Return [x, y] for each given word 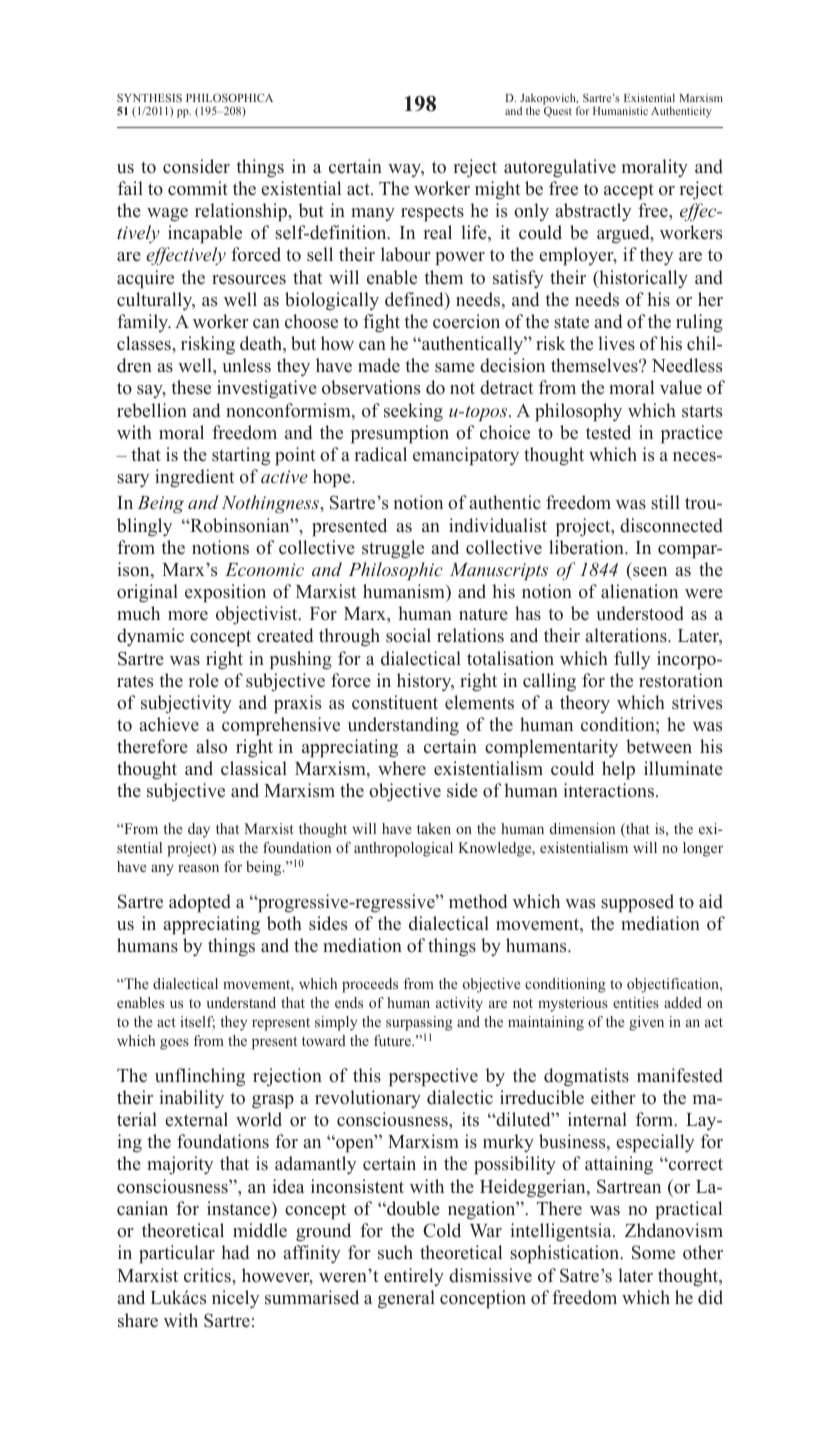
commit [198, 188]
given [646, 1023]
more [188, 616]
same [455, 368]
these [191, 387]
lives [616, 343]
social [408, 635]
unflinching [200, 1077]
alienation [639, 591]
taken [434, 828]
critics [208, 1275]
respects [432, 214]
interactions [609, 790]
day [199, 830]
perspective [433, 1077]
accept [629, 191]
